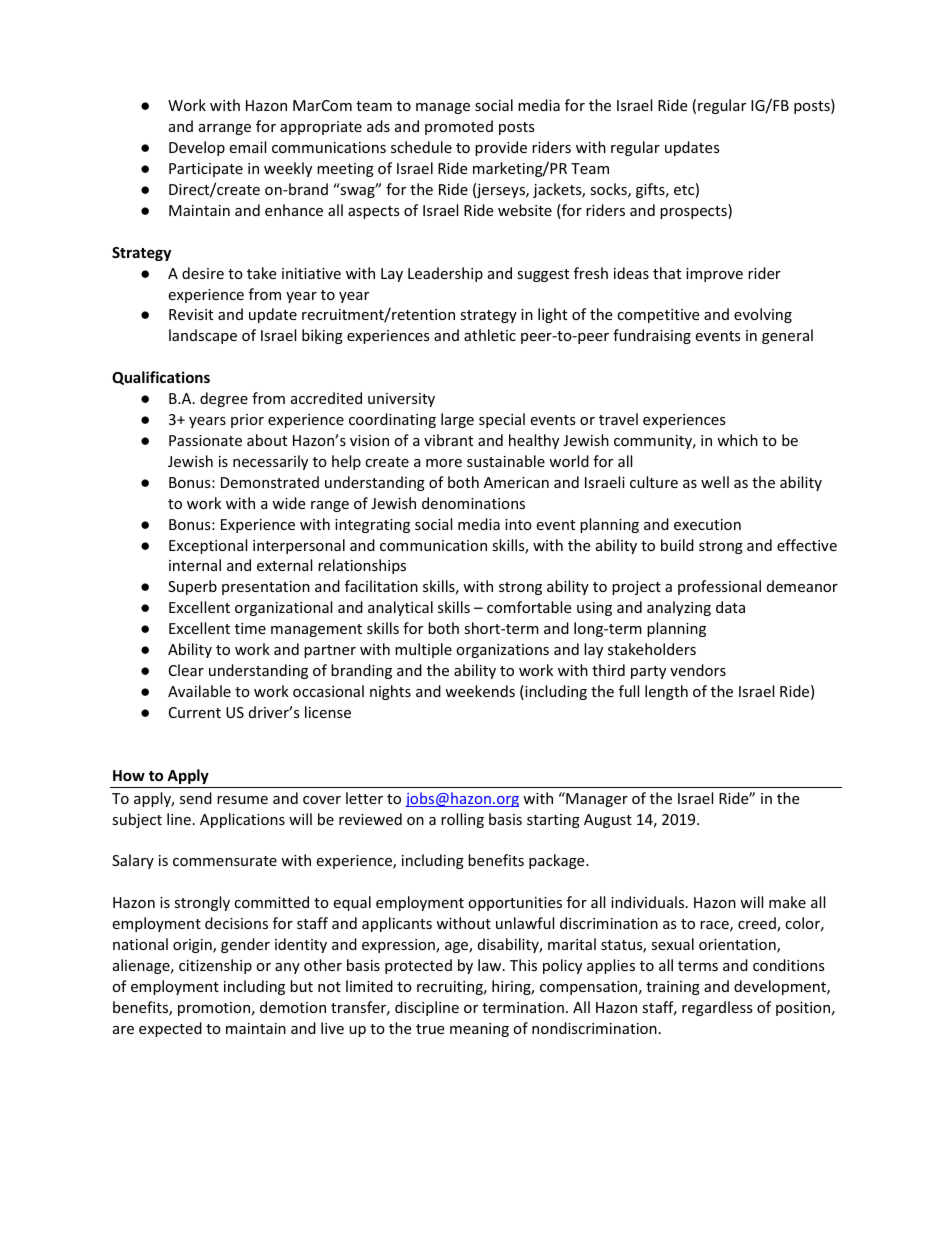 This image has width=952, height=1233. What do you see at coordinates (694, 211) in the image?
I see `prospects` at bounding box center [694, 211].
